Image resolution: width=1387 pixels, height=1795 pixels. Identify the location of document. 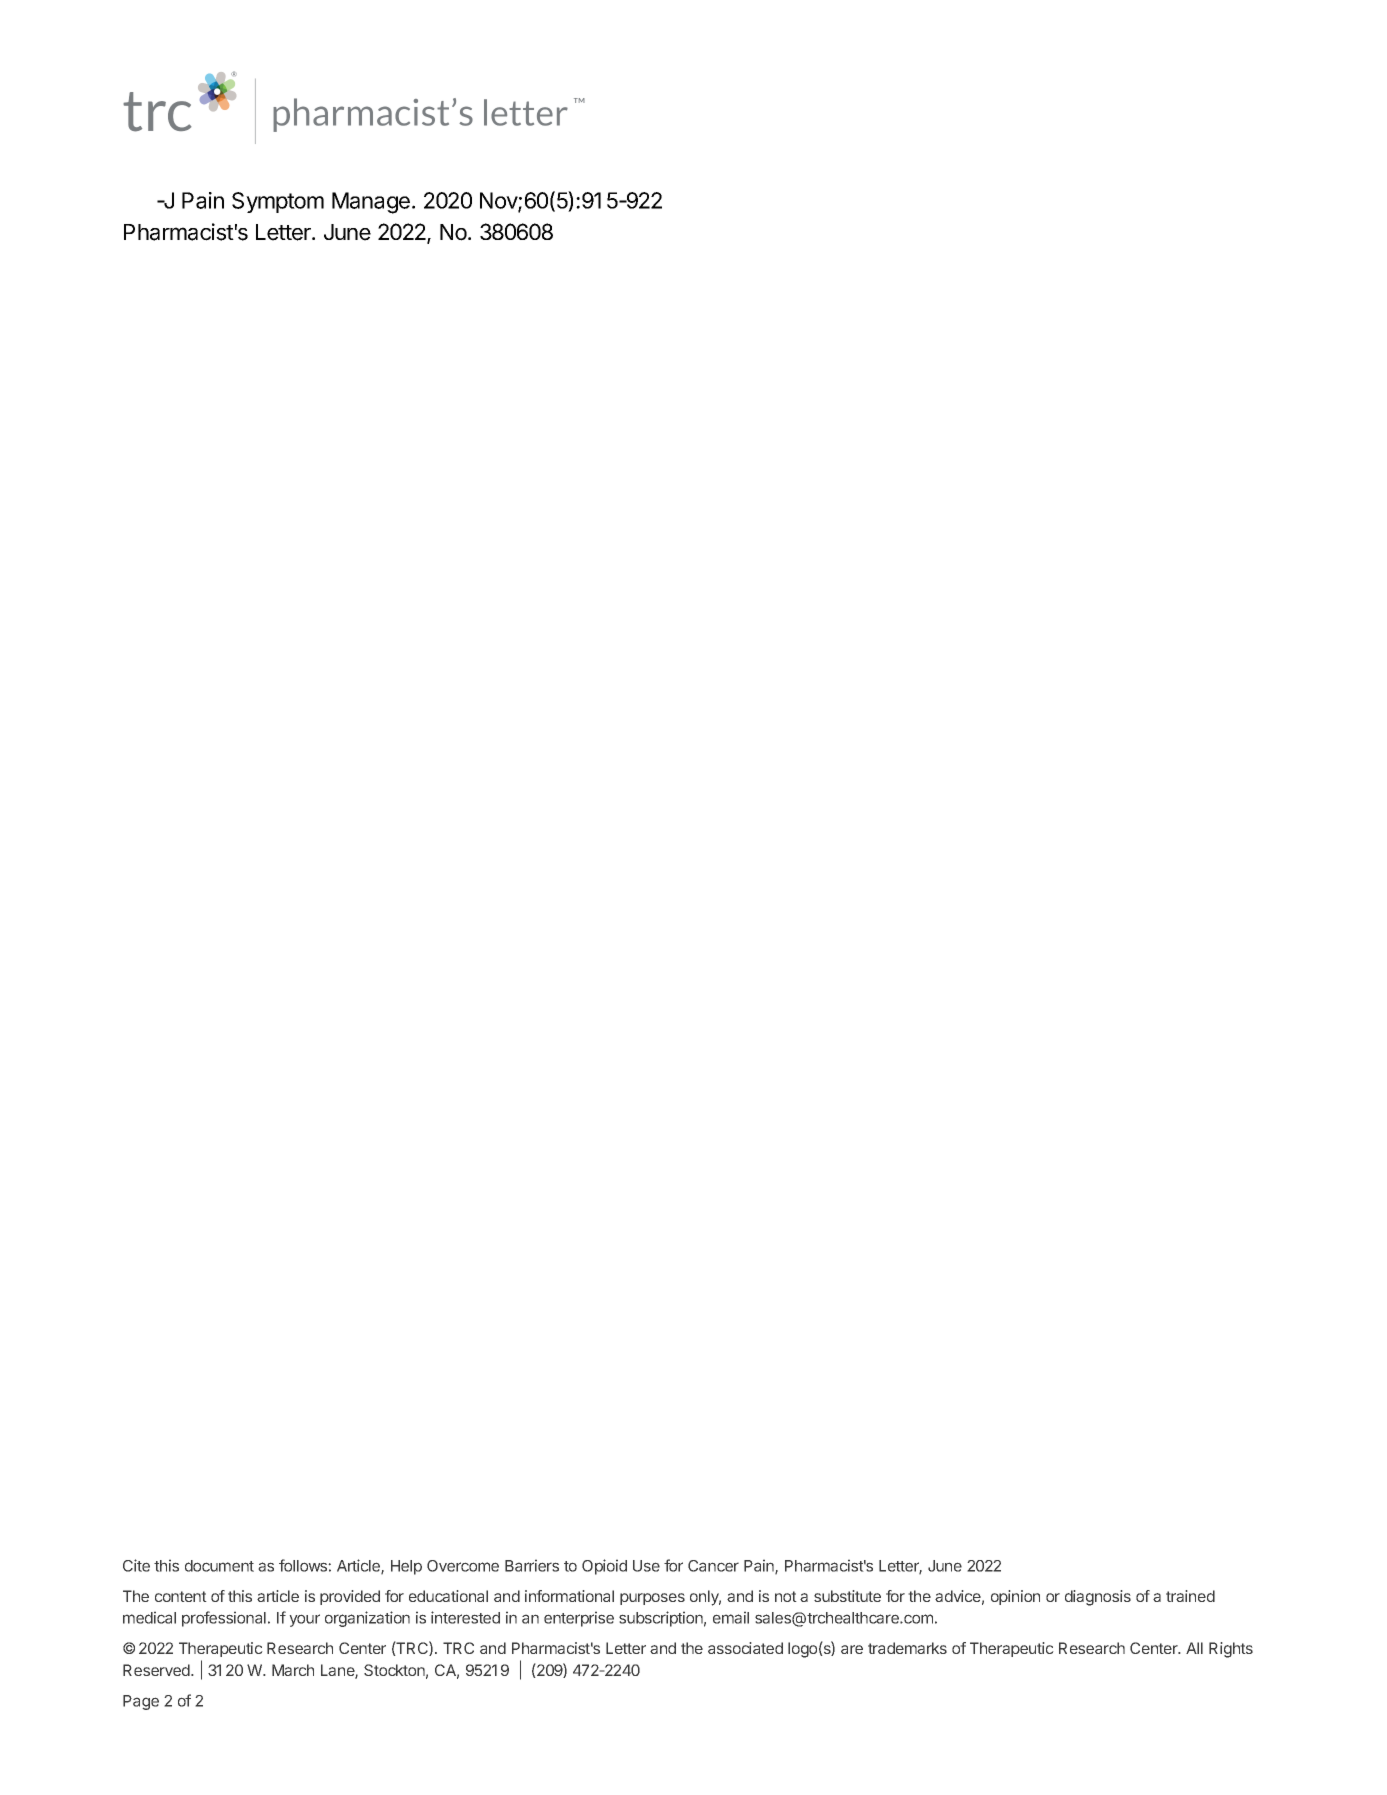
(219, 1566).
